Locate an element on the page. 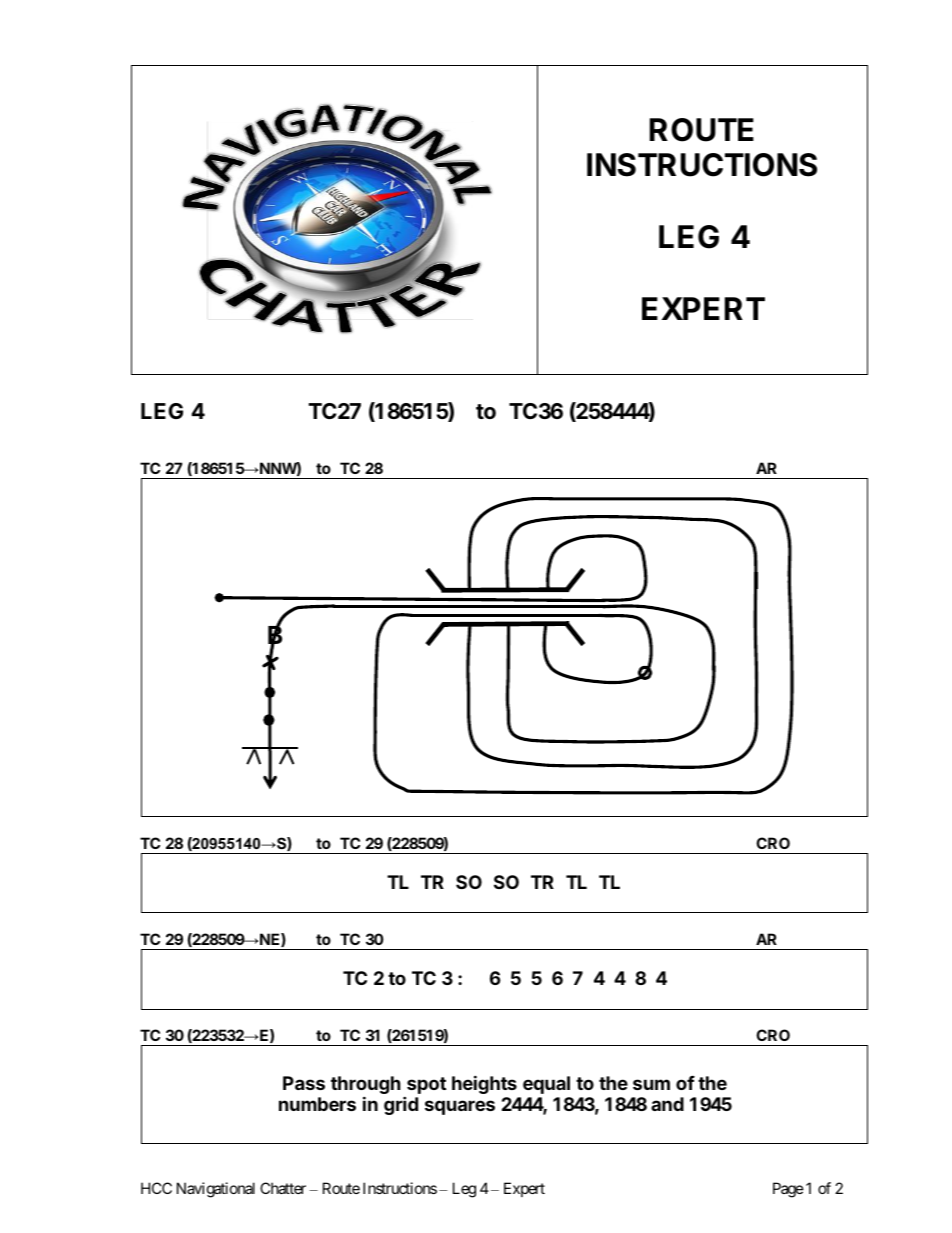 This image has width=952, height=1233. heights is located at coordinates (484, 1084).
